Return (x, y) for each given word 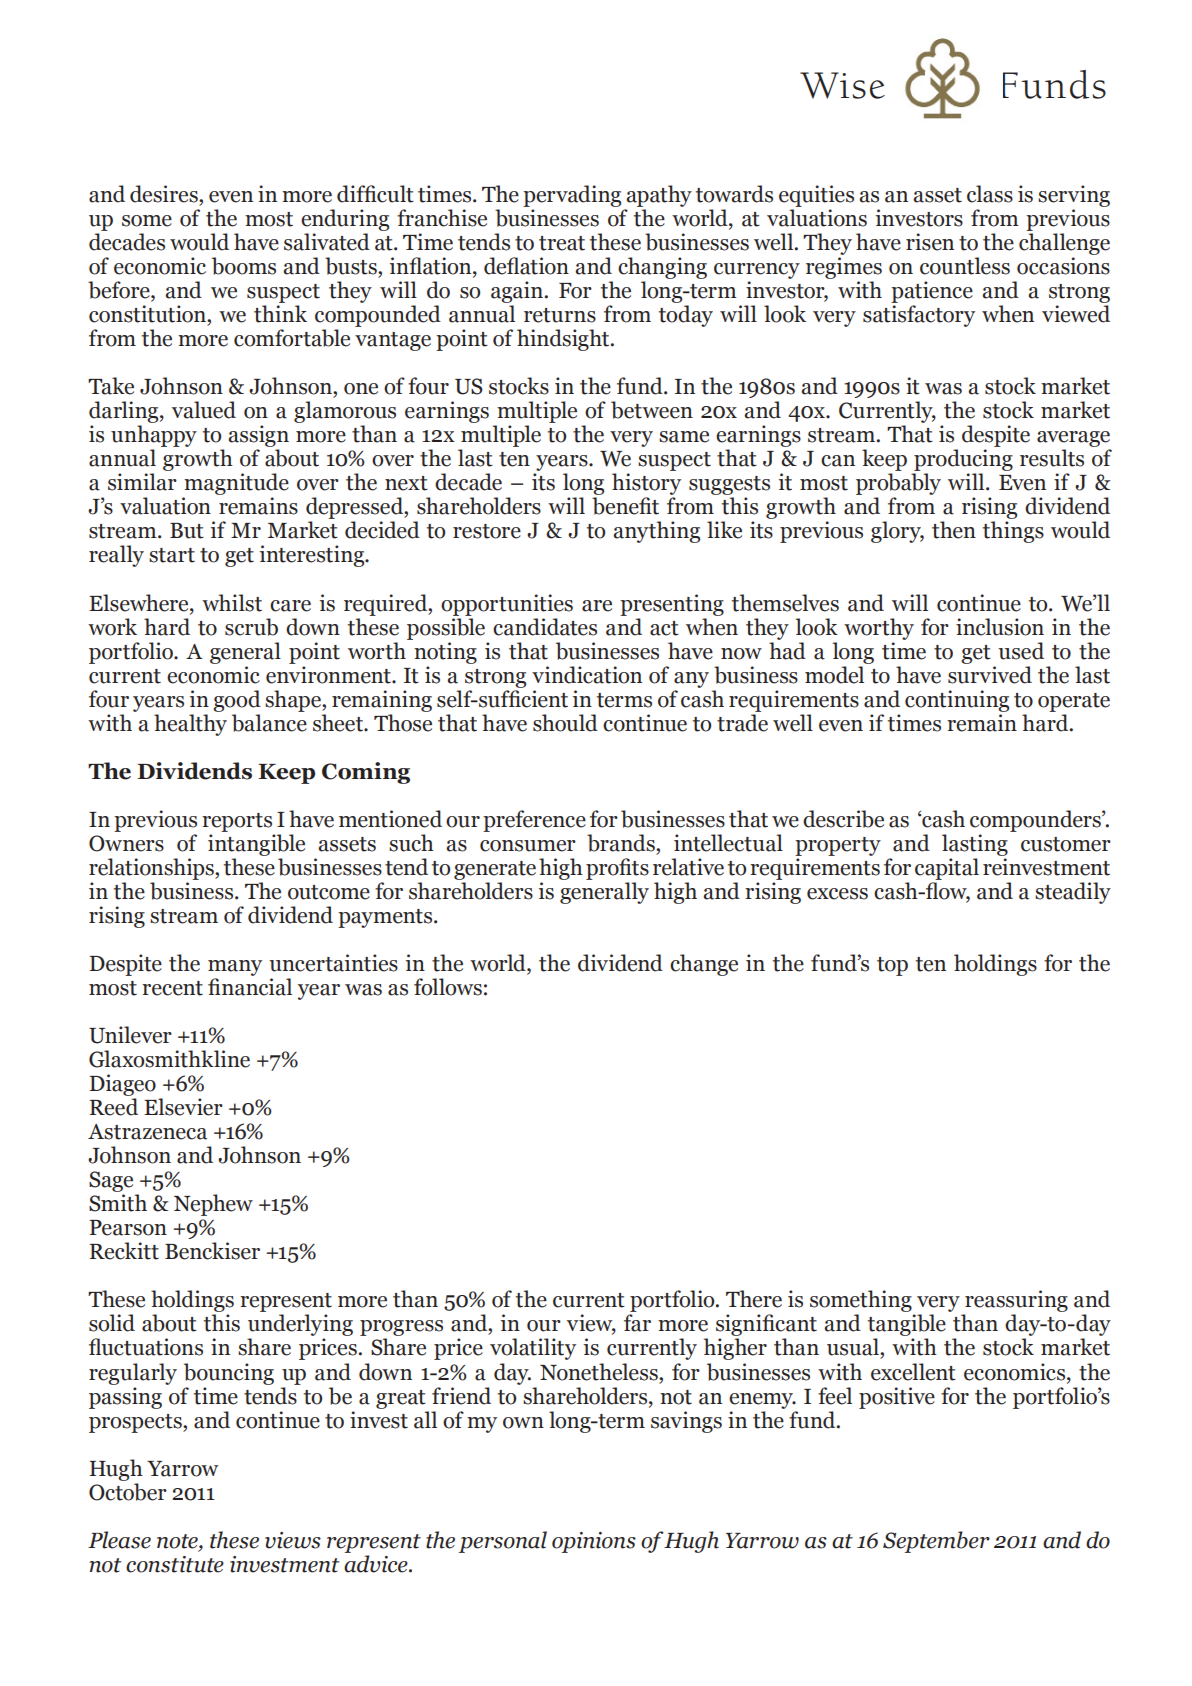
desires (165, 194)
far (637, 1323)
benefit (625, 506)
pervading (572, 196)
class (990, 194)
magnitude (236, 485)
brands (622, 843)
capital (947, 869)
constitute (175, 1564)
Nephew (213, 1205)
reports (237, 822)
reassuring (1015, 1302)
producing (962, 461)
